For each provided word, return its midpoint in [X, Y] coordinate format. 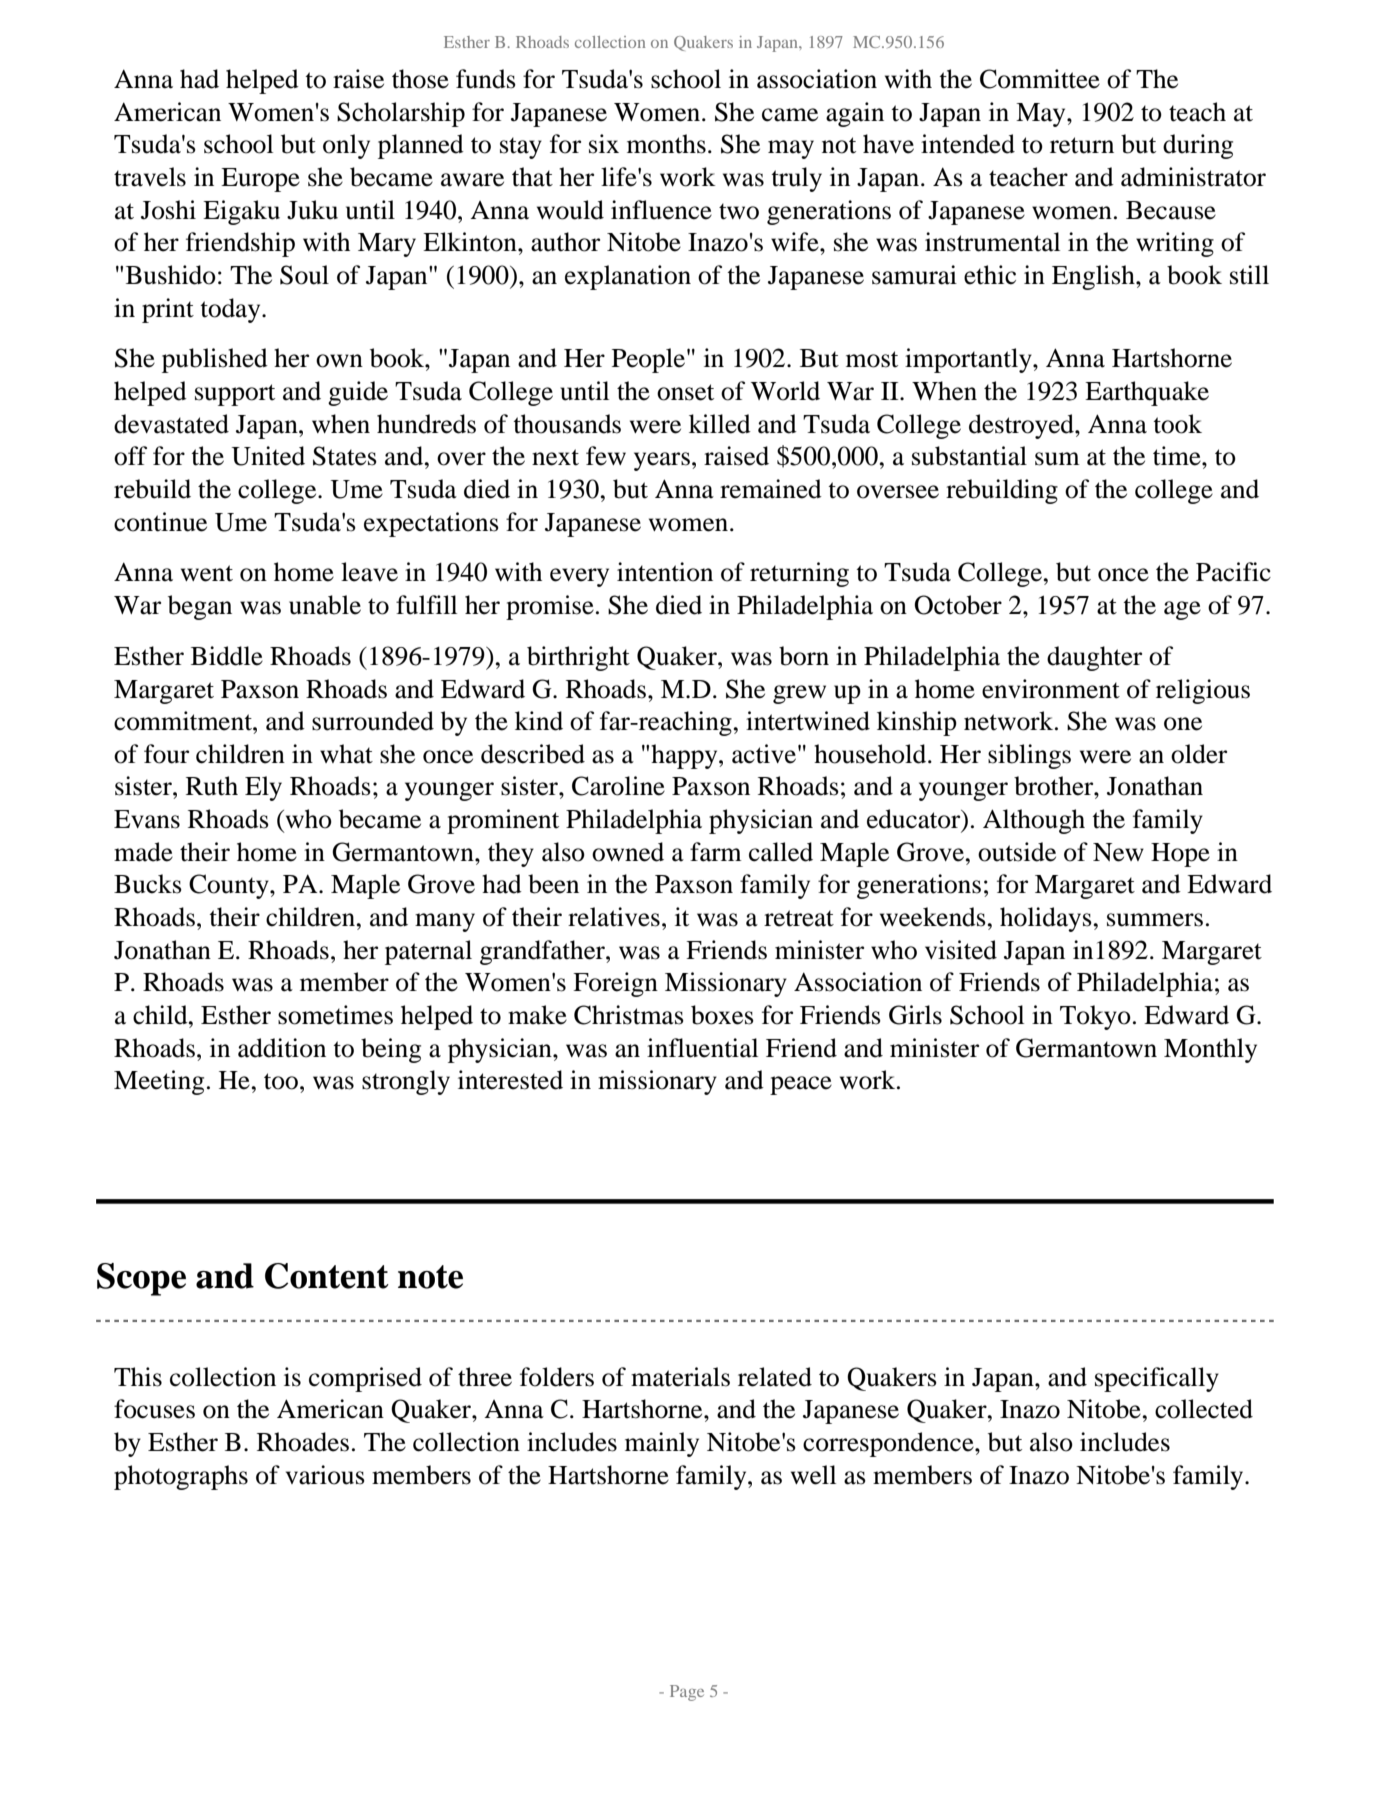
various [325, 1475]
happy [685, 756]
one [1183, 724]
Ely [263, 788]
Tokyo [1095, 1017]
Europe [260, 180]
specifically [1157, 1379]
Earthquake [1147, 393]
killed [720, 424]
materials [680, 1377]
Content [327, 1276]
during [1198, 146]
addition [282, 1048]
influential [702, 1048]
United [268, 456]
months [666, 144]
